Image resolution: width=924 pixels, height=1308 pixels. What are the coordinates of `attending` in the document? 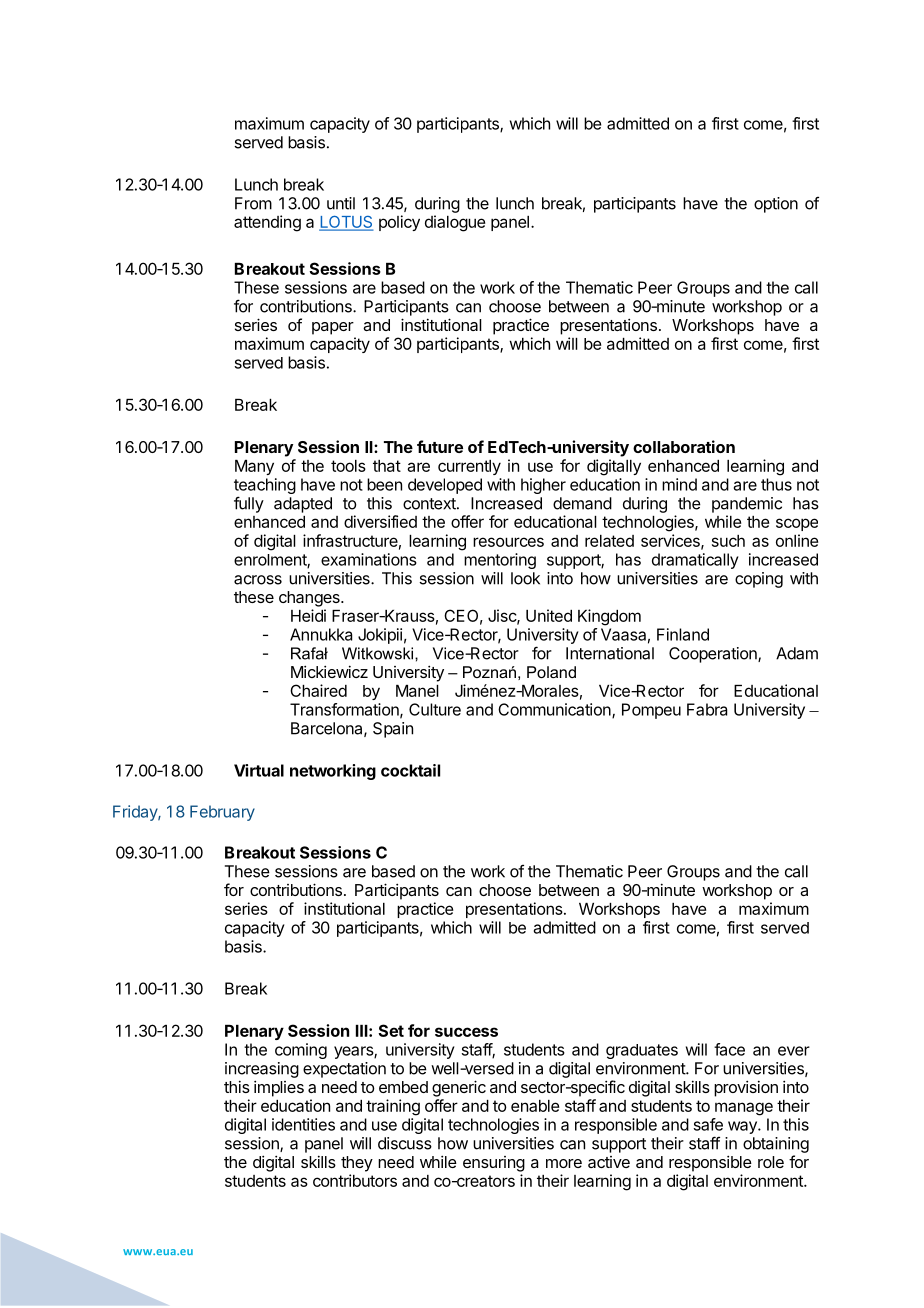 It's located at (267, 223).
